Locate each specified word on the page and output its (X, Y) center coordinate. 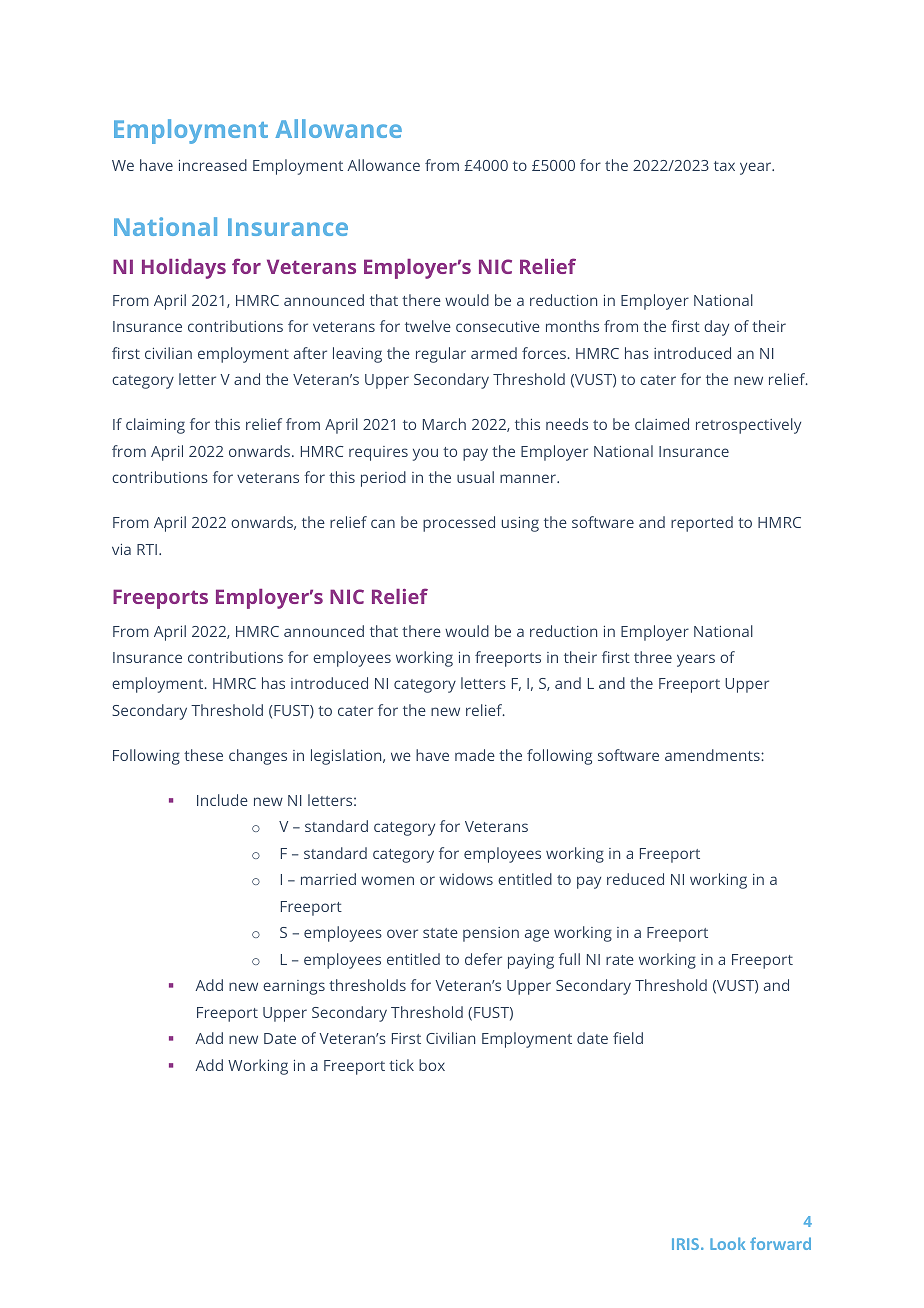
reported (702, 524)
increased (213, 165)
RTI (147, 549)
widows (466, 879)
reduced (635, 879)
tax (724, 166)
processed (459, 524)
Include (222, 800)
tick (401, 1065)
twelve (428, 326)
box (432, 1065)
